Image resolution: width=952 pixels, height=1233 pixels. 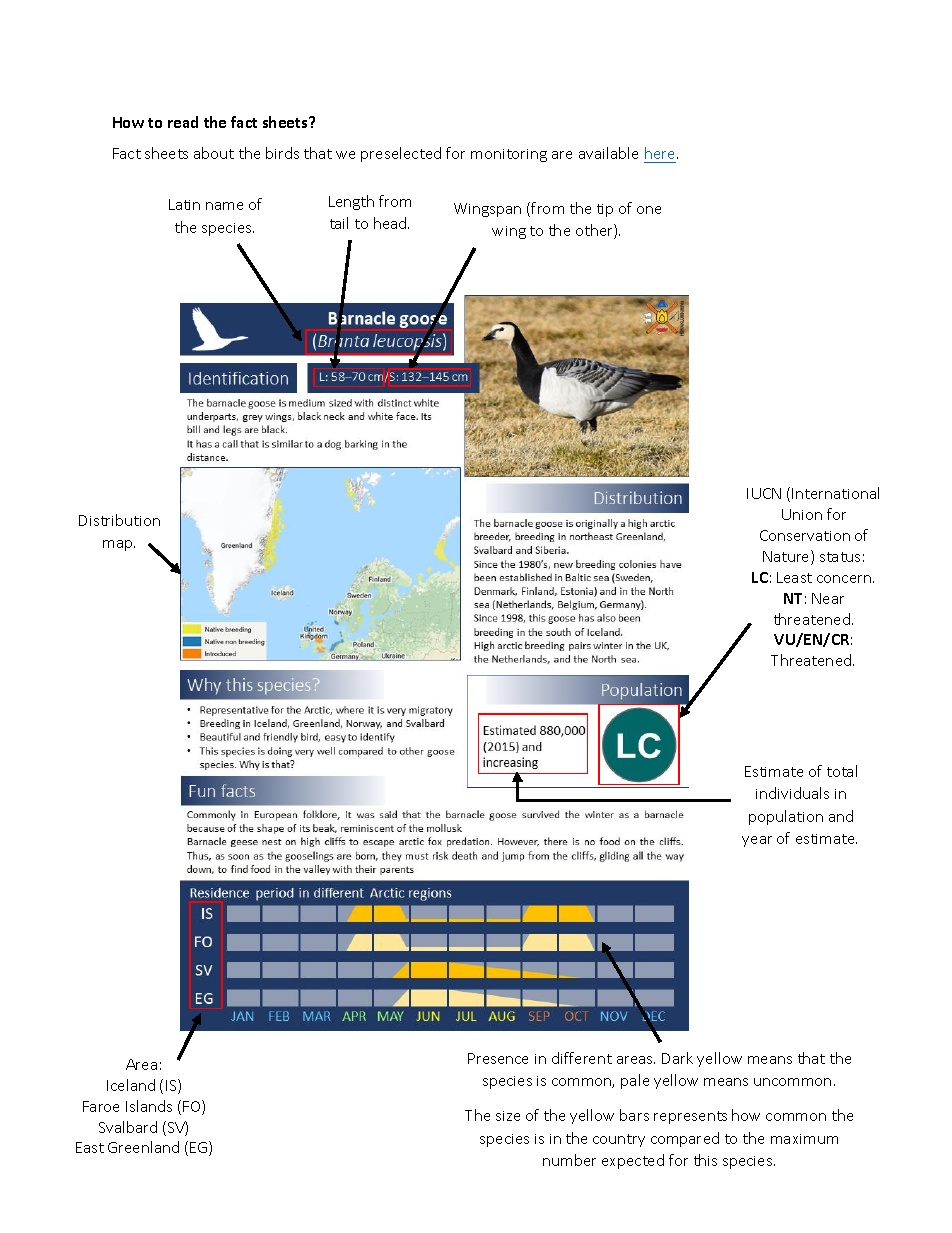 I want to click on Nature, so click(x=787, y=557).
